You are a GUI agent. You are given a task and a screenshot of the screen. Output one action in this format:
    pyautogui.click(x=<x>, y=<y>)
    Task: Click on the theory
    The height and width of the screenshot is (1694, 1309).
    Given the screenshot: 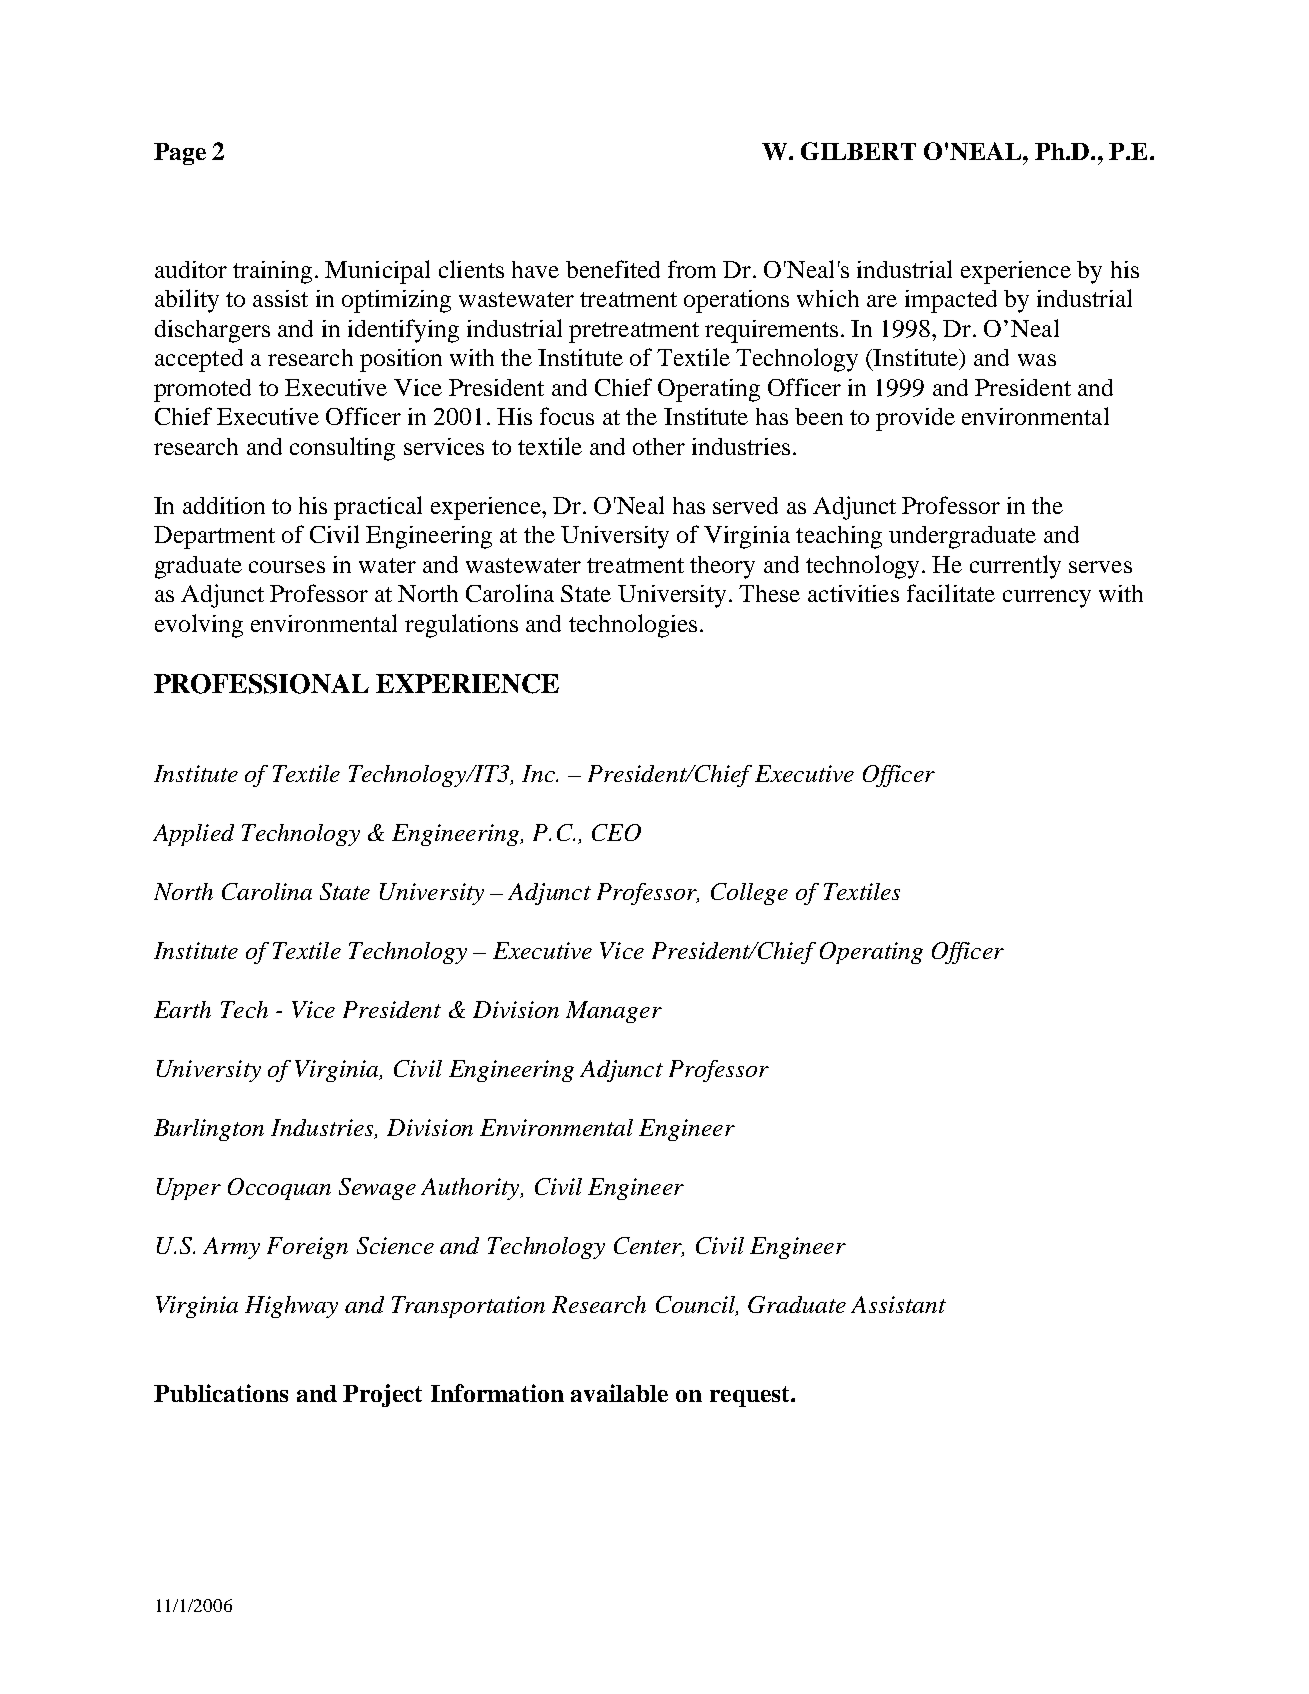 What is the action you would take?
    pyautogui.click(x=722, y=567)
